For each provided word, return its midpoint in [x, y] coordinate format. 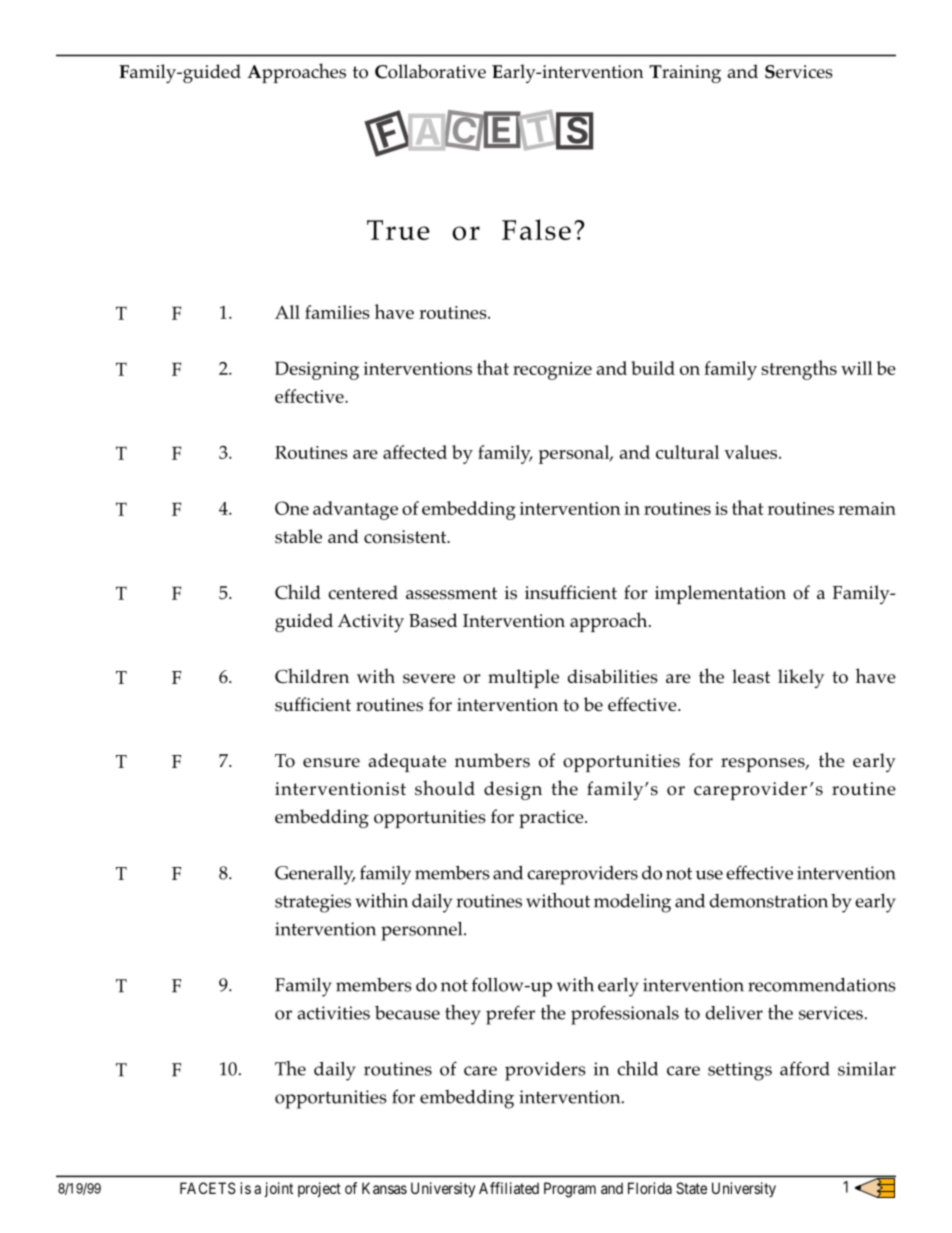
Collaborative [430, 71]
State [691, 1188]
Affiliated [509, 1188]
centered [363, 592]
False [536, 229]
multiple [523, 678]
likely [801, 678]
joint [279, 1189]
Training [685, 74]
